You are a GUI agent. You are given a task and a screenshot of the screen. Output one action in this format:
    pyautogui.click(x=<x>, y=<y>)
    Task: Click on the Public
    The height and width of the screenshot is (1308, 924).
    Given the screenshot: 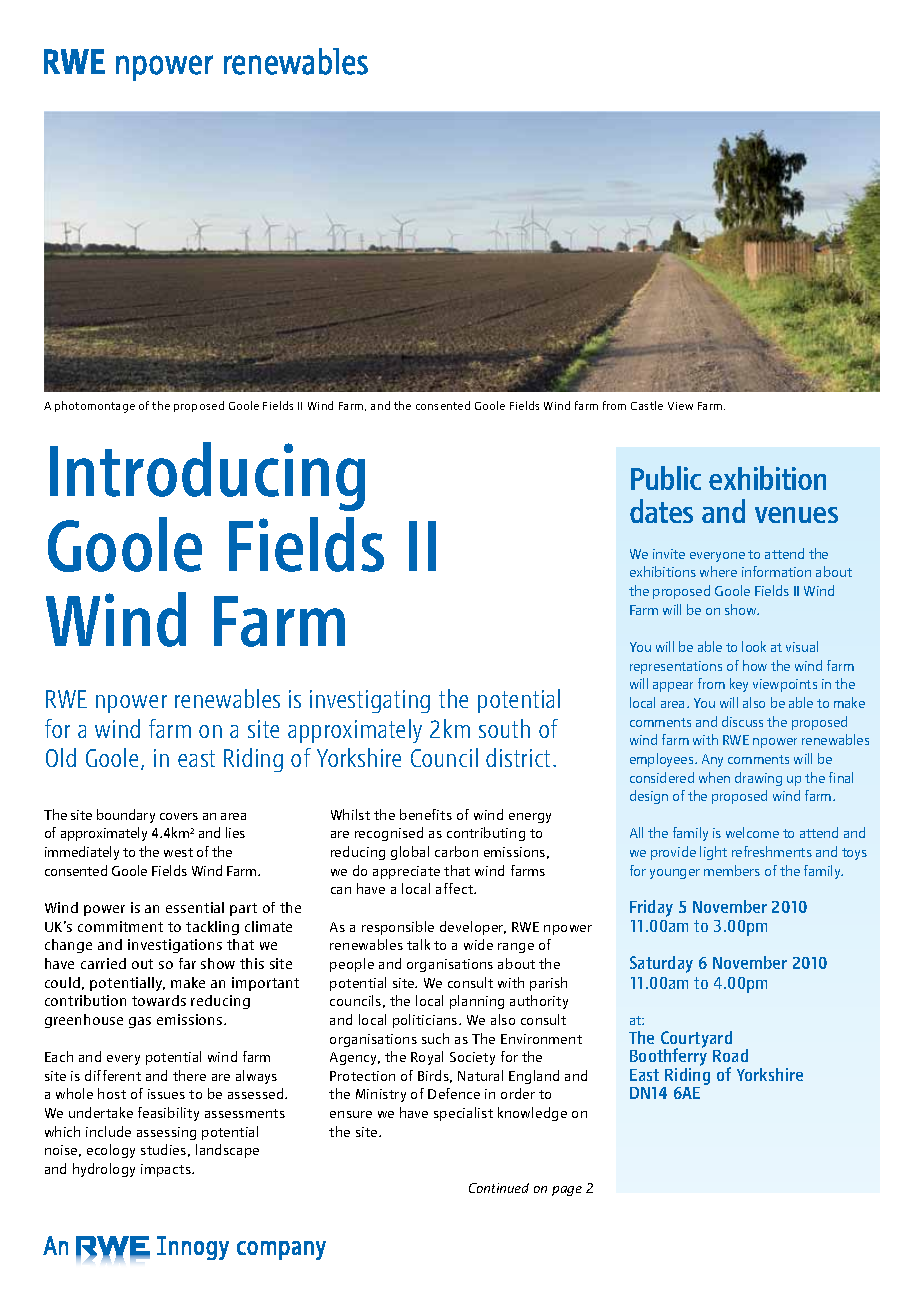 What is the action you would take?
    pyautogui.click(x=666, y=478)
